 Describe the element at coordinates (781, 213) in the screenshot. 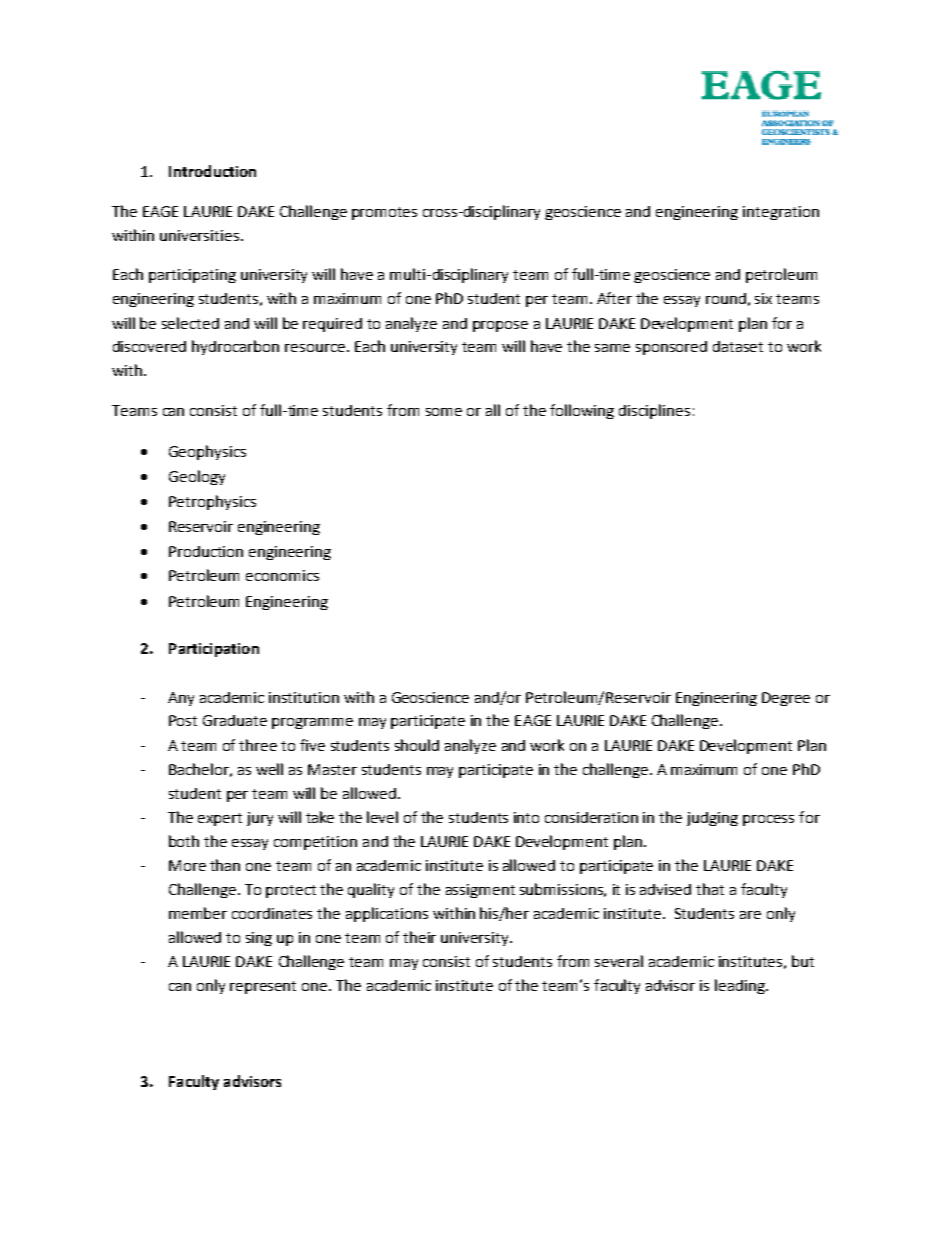

I see `integration` at that location.
